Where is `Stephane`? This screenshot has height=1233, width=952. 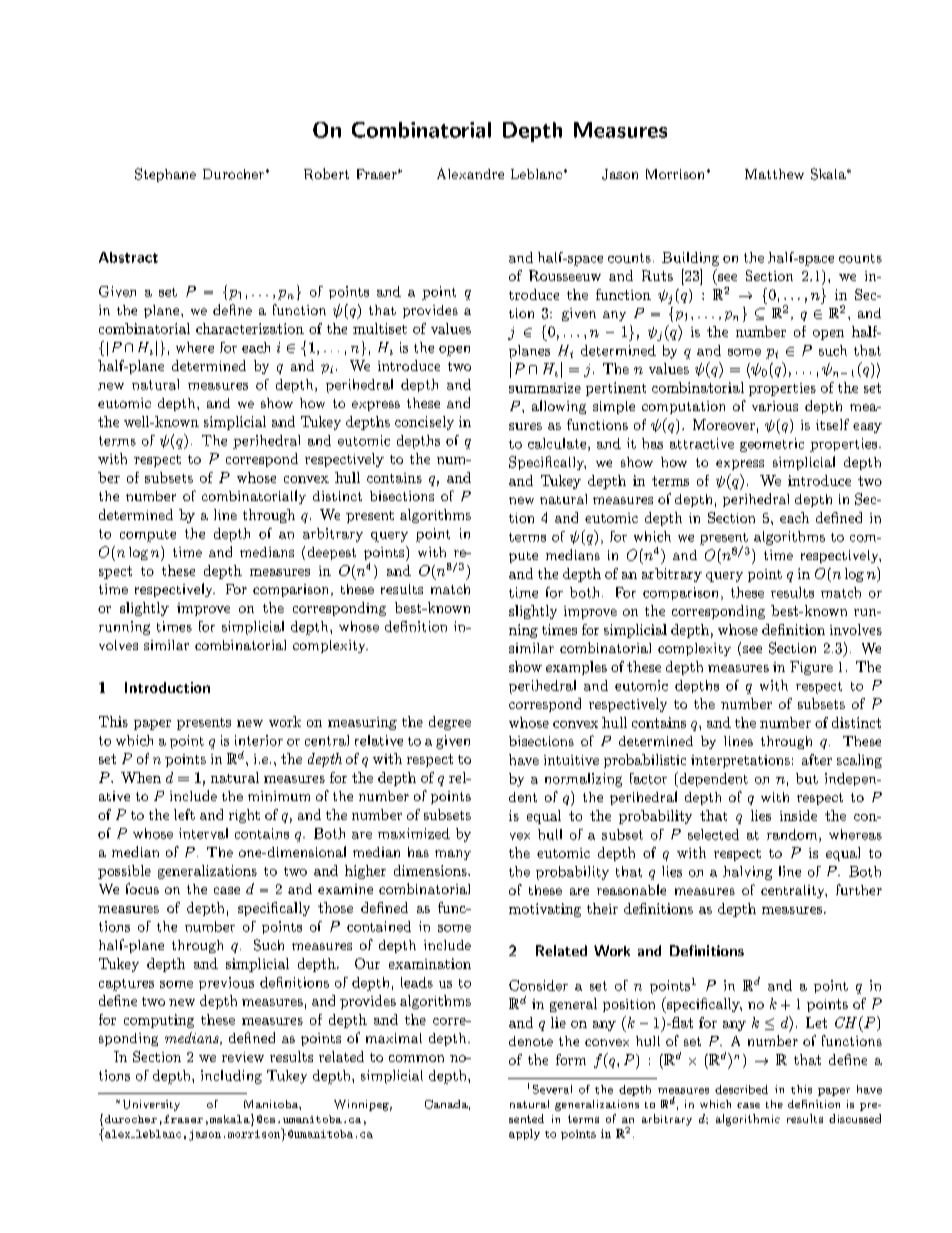
Stephane is located at coordinates (165, 175).
